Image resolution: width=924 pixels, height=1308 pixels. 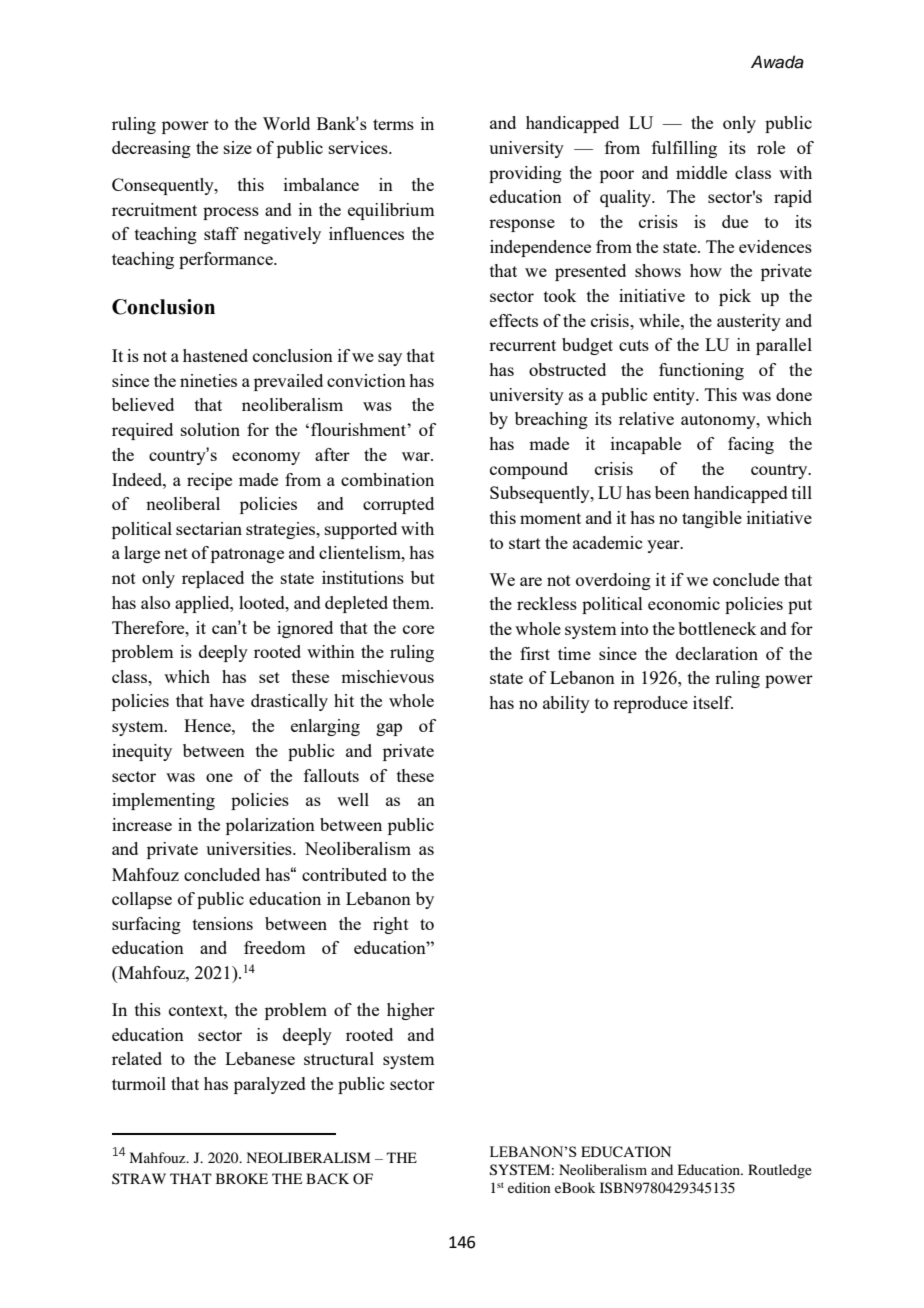 What do you see at coordinates (417, 456) in the image?
I see `war` at bounding box center [417, 456].
